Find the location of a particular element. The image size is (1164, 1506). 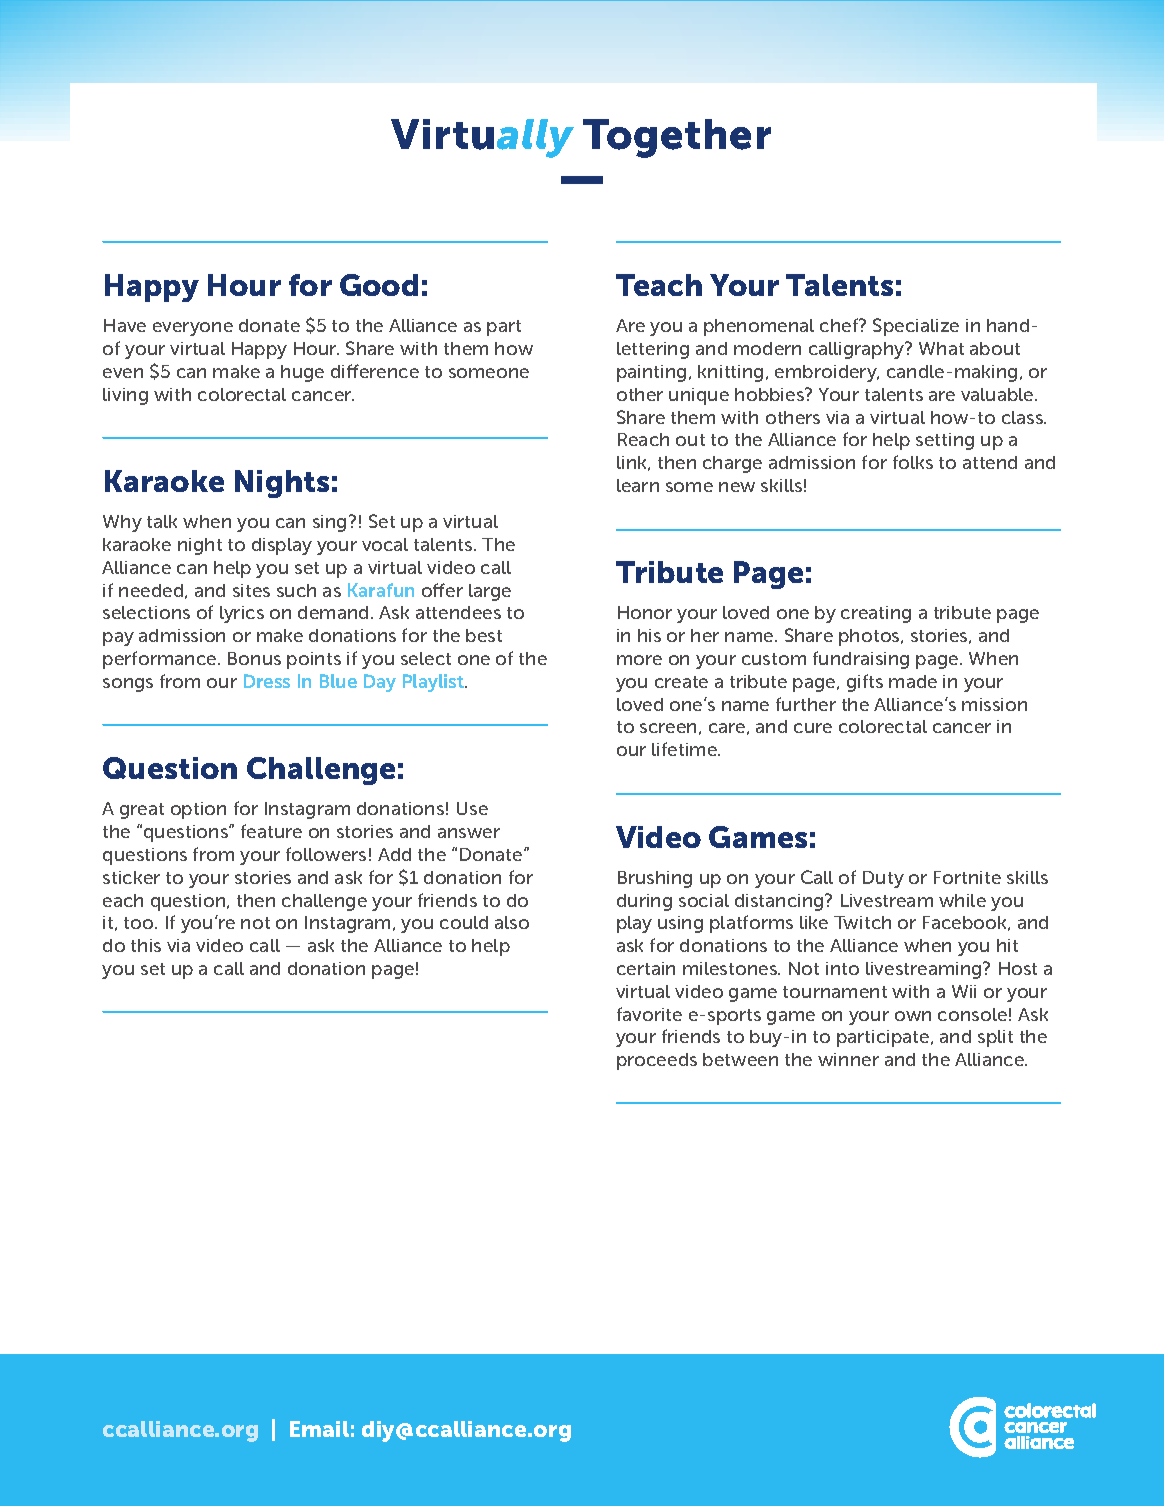

winner is located at coordinates (848, 1059).
